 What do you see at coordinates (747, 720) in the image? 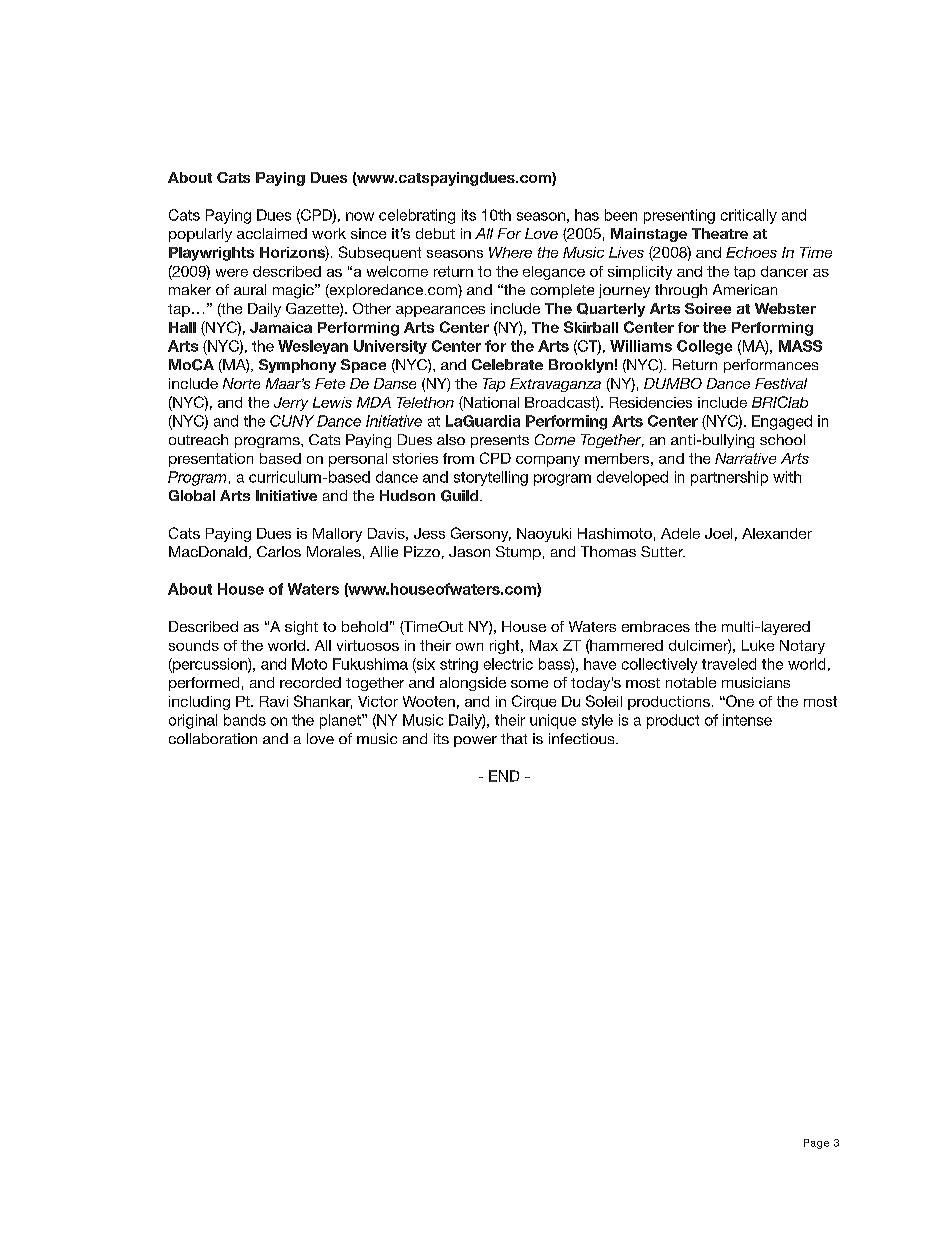
I see `intense` at bounding box center [747, 720].
